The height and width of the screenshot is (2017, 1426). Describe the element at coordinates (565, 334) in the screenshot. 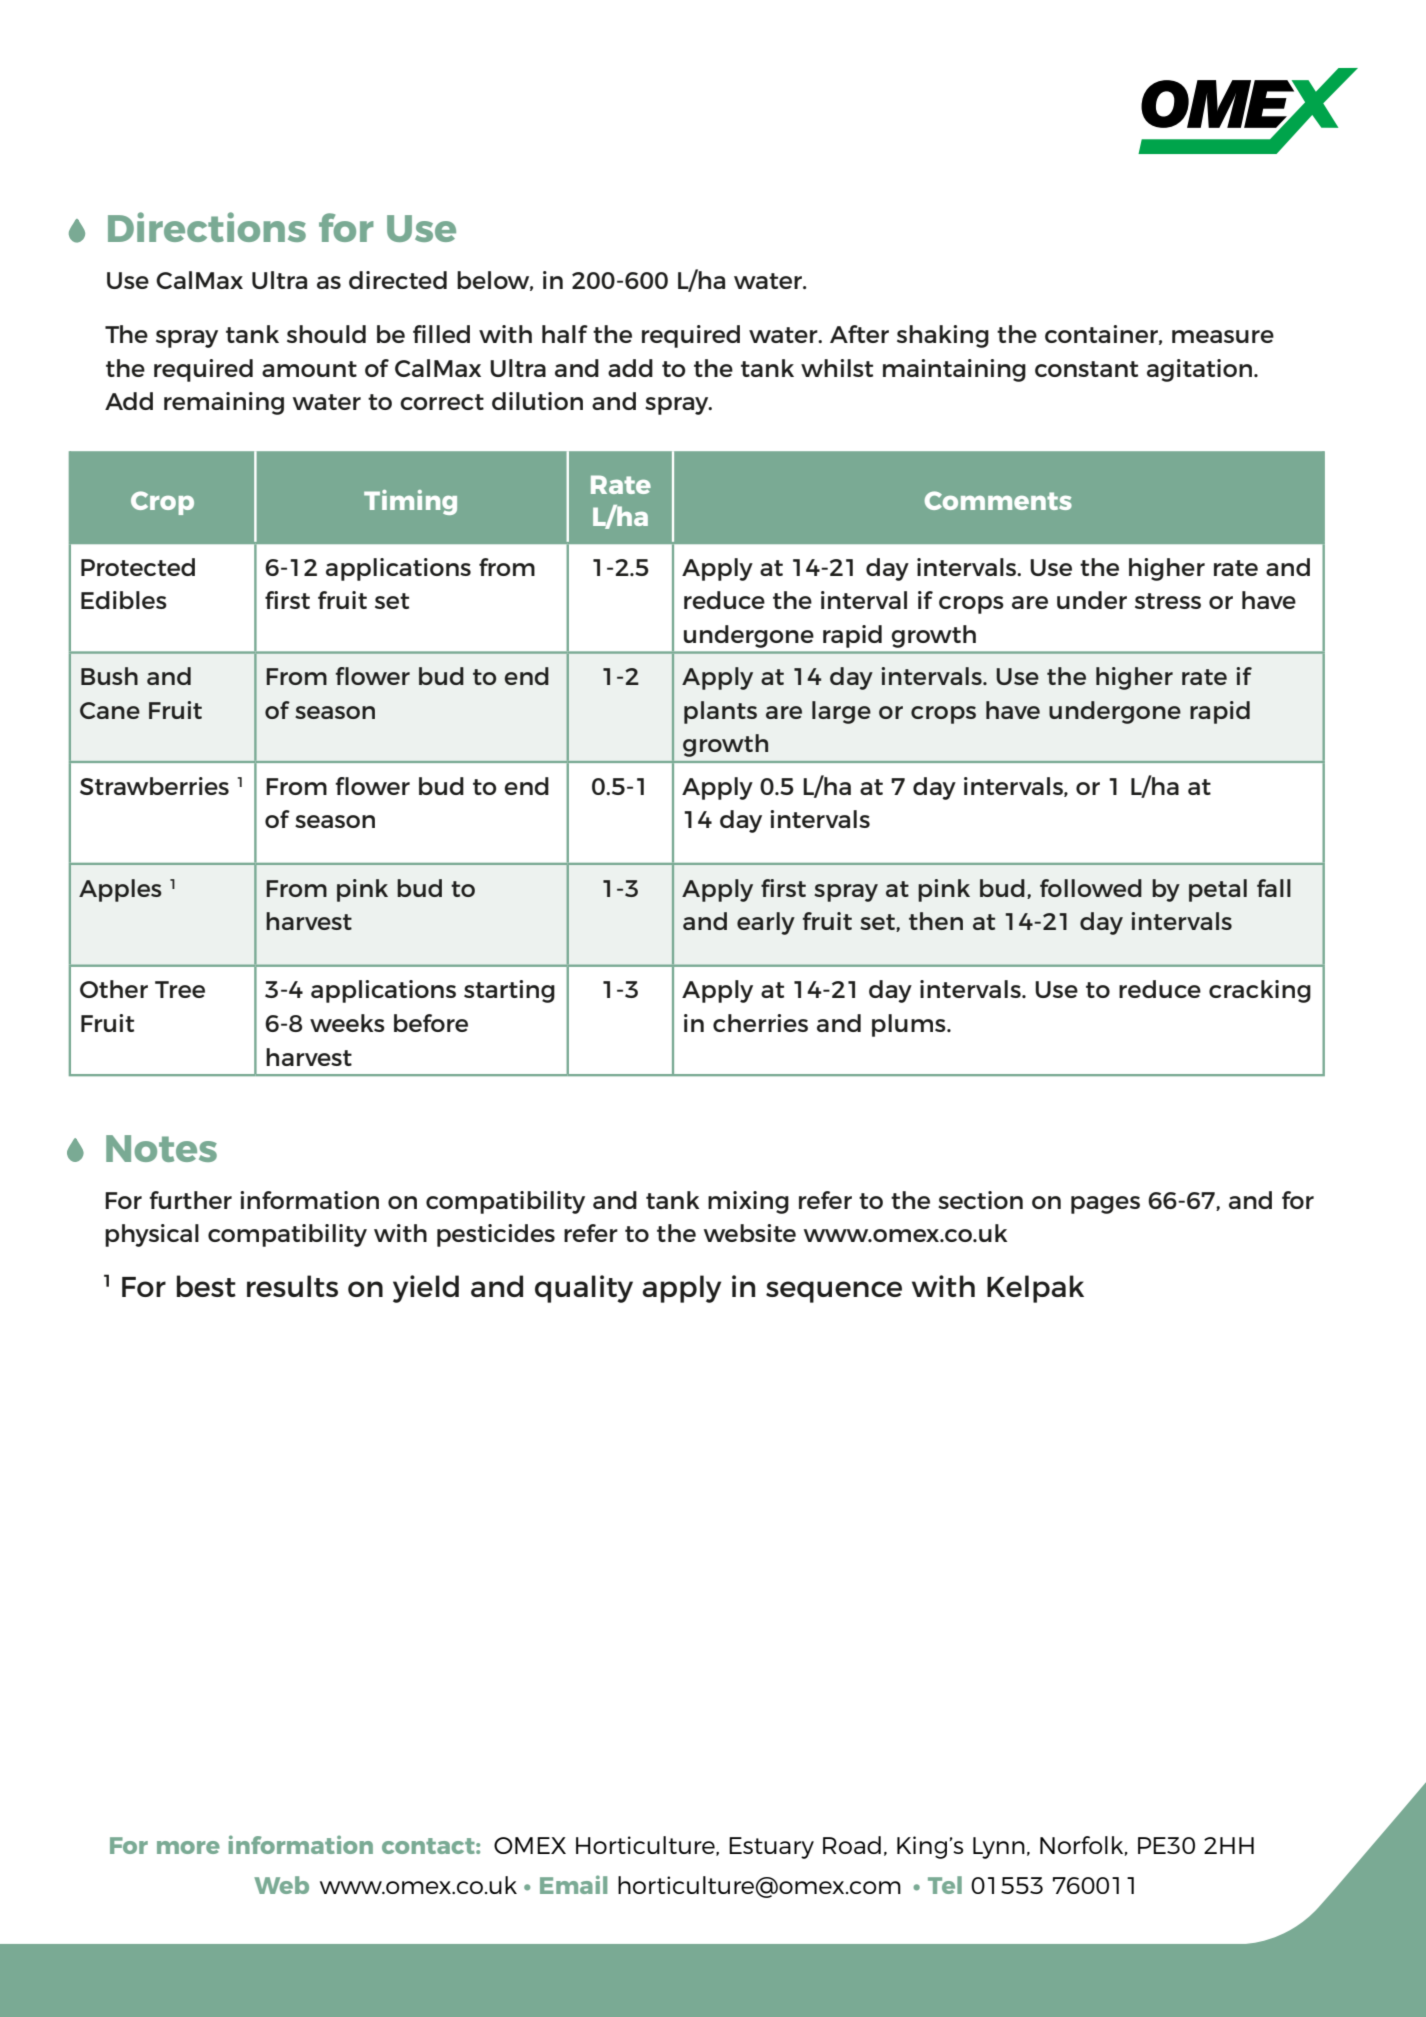

I see `half` at that location.
